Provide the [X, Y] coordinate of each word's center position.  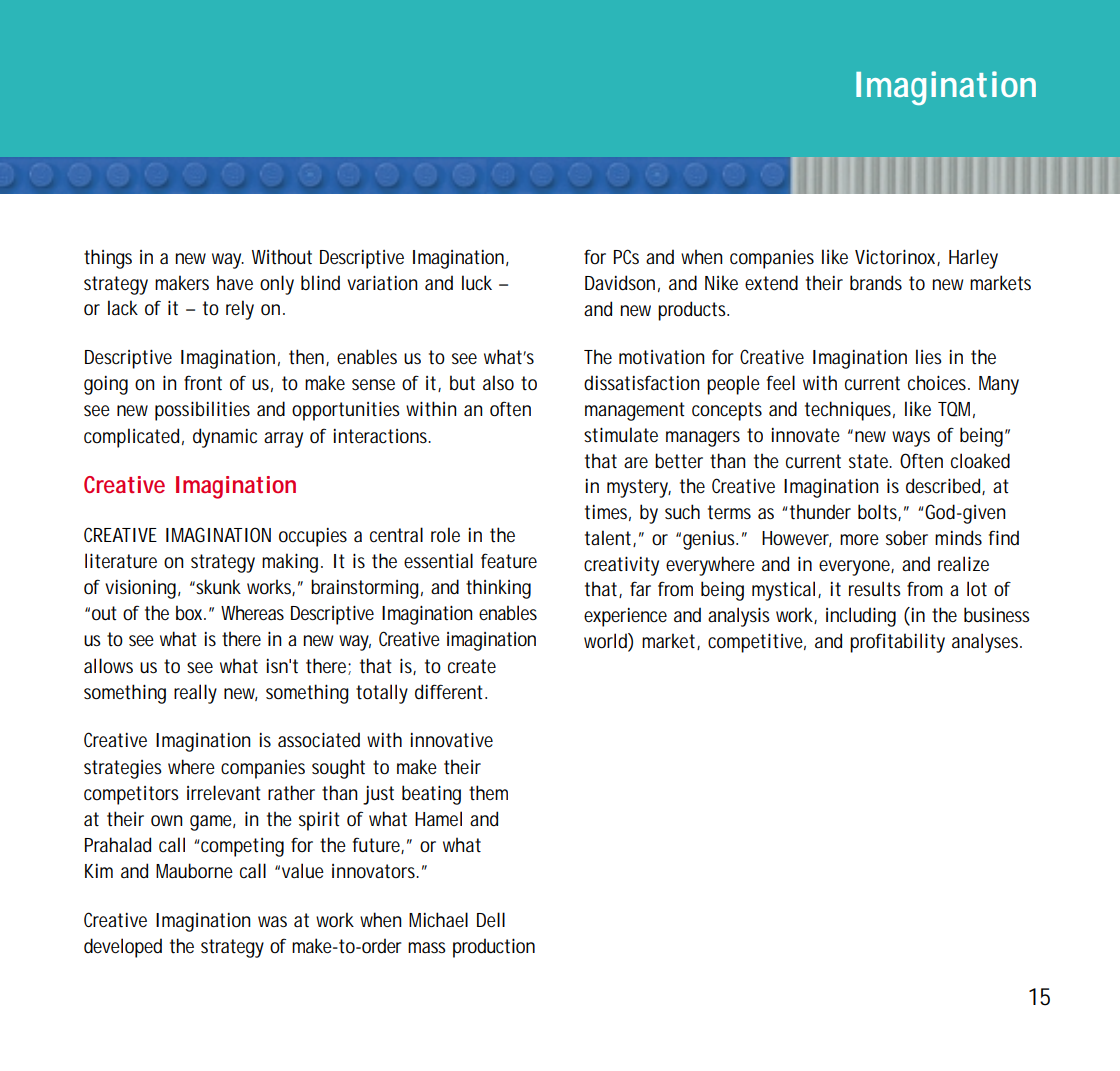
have [235, 282]
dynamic [225, 438]
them [488, 792]
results [875, 589]
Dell [491, 920]
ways [911, 439]
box [191, 613]
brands [876, 283]
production [494, 948]
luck [477, 283]
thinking [498, 589]
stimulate [621, 434]
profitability [897, 643]
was [272, 921]
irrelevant [223, 793]
